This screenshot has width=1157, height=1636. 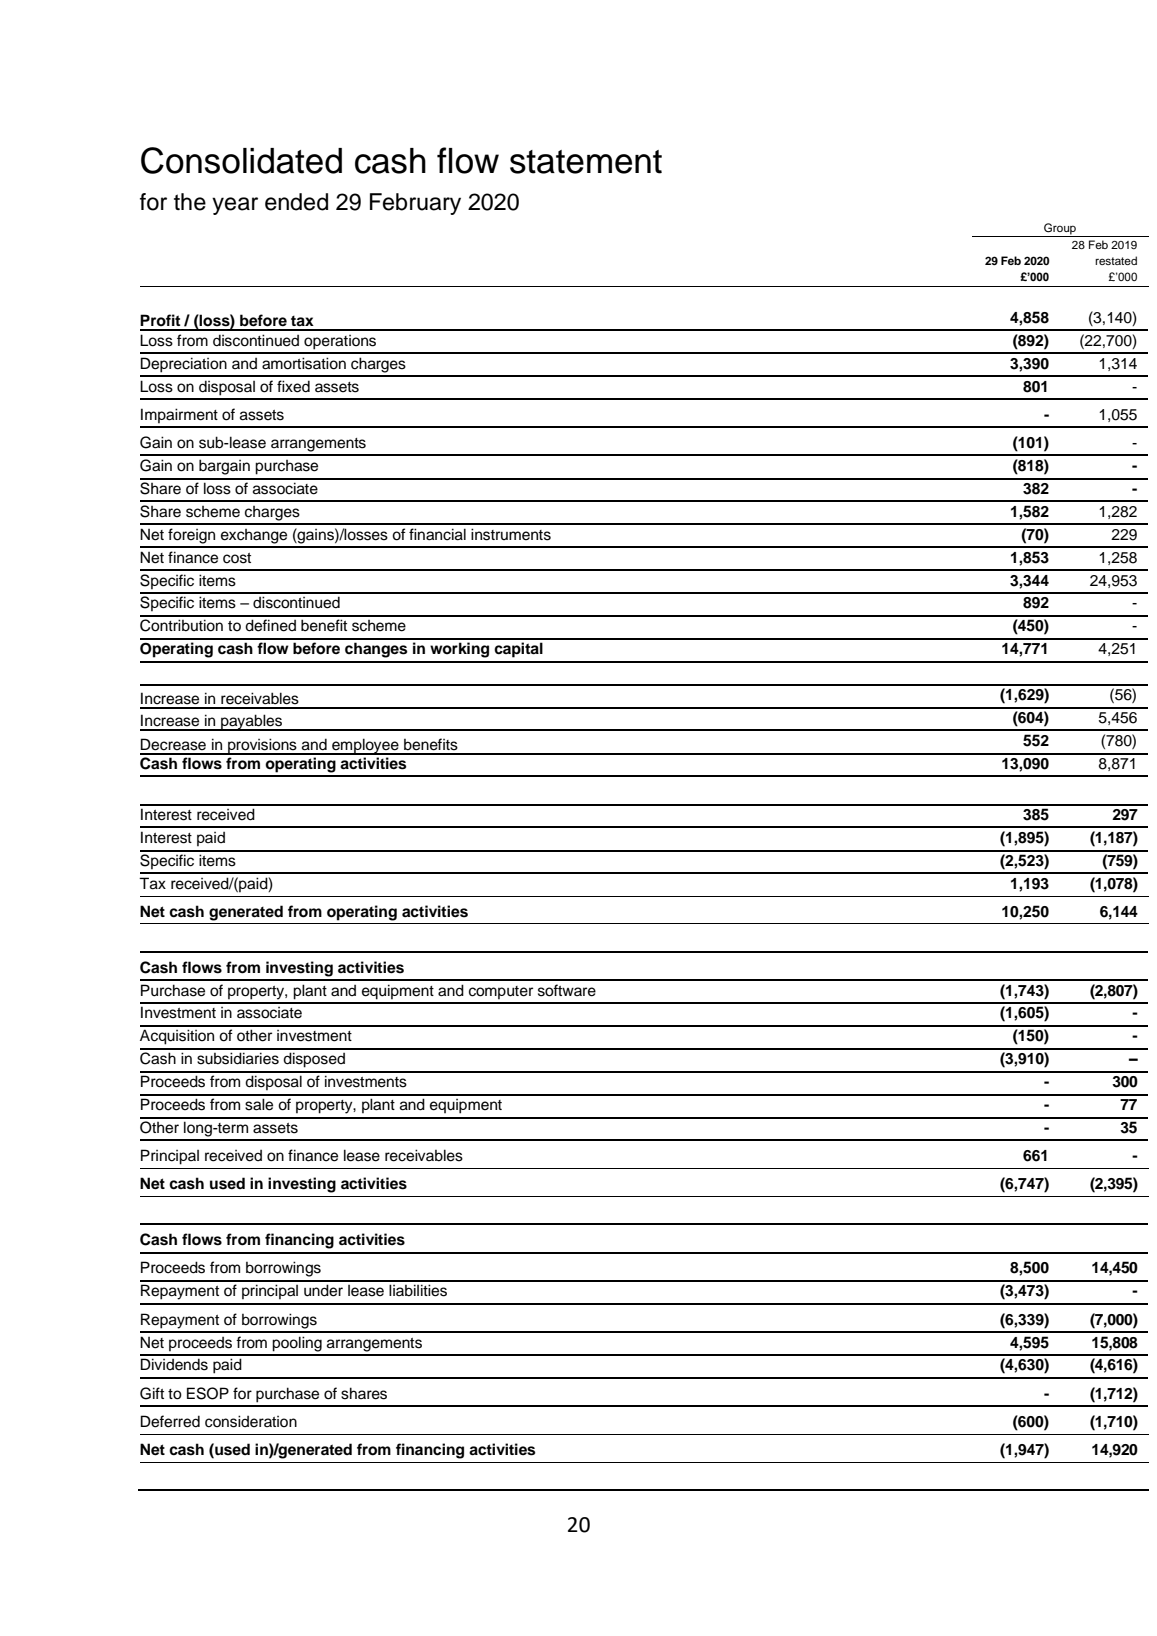 What do you see at coordinates (567, 990) in the screenshot?
I see `software` at bounding box center [567, 990].
